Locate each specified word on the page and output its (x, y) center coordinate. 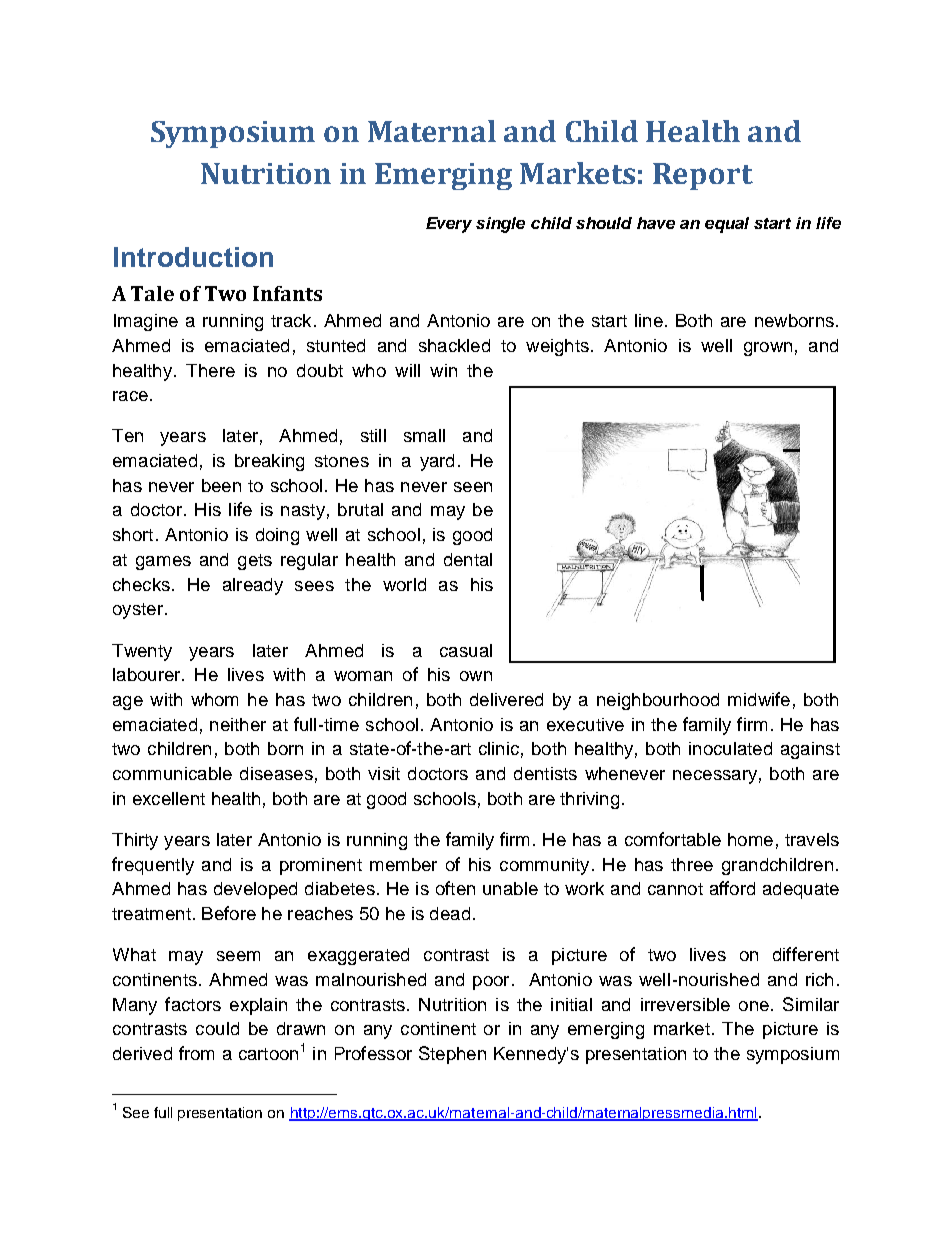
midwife (759, 699)
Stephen (452, 1055)
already (253, 586)
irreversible (685, 1004)
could (217, 1028)
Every (449, 225)
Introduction (193, 257)
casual (466, 650)
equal (727, 225)
